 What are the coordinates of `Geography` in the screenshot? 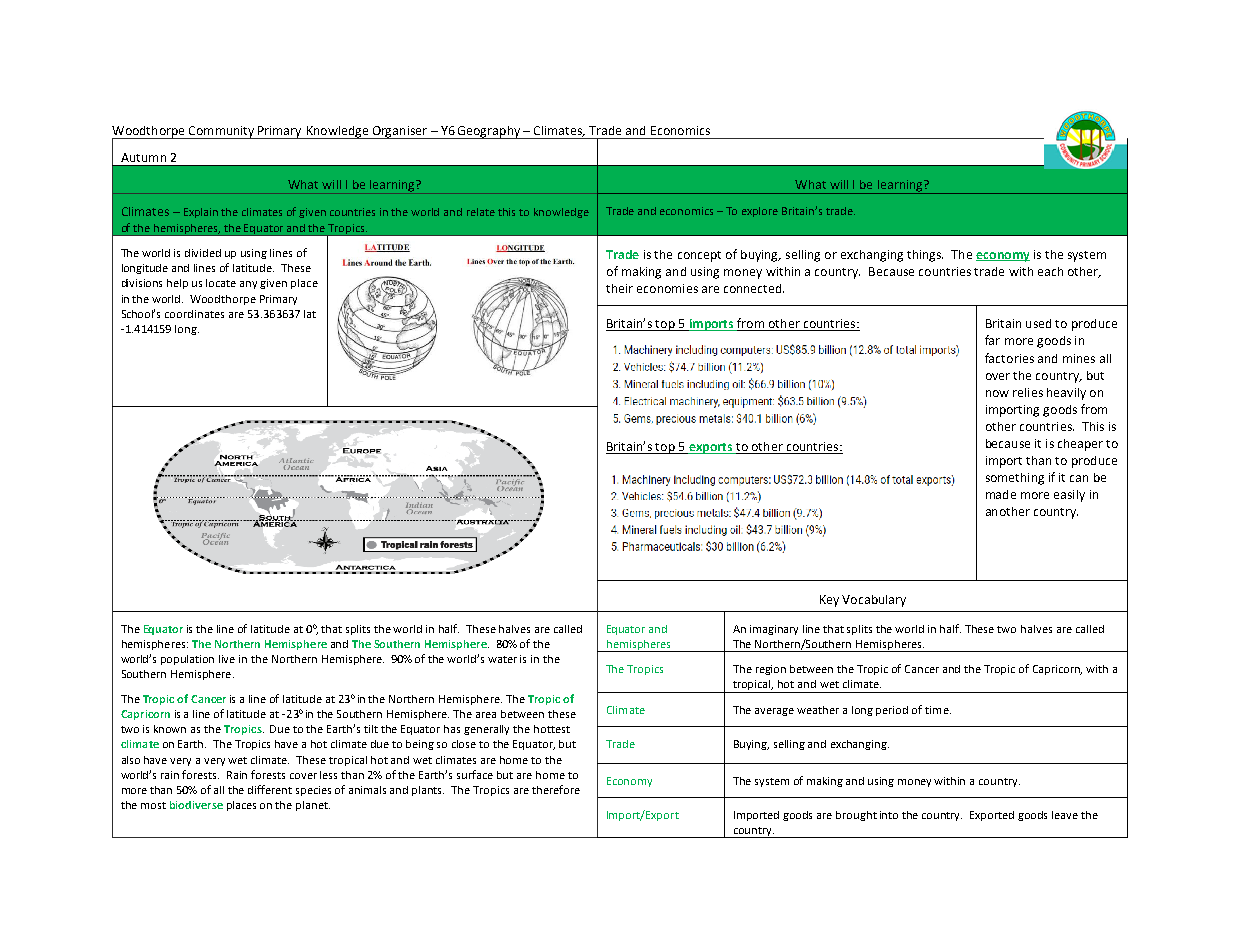 It's located at (489, 132).
